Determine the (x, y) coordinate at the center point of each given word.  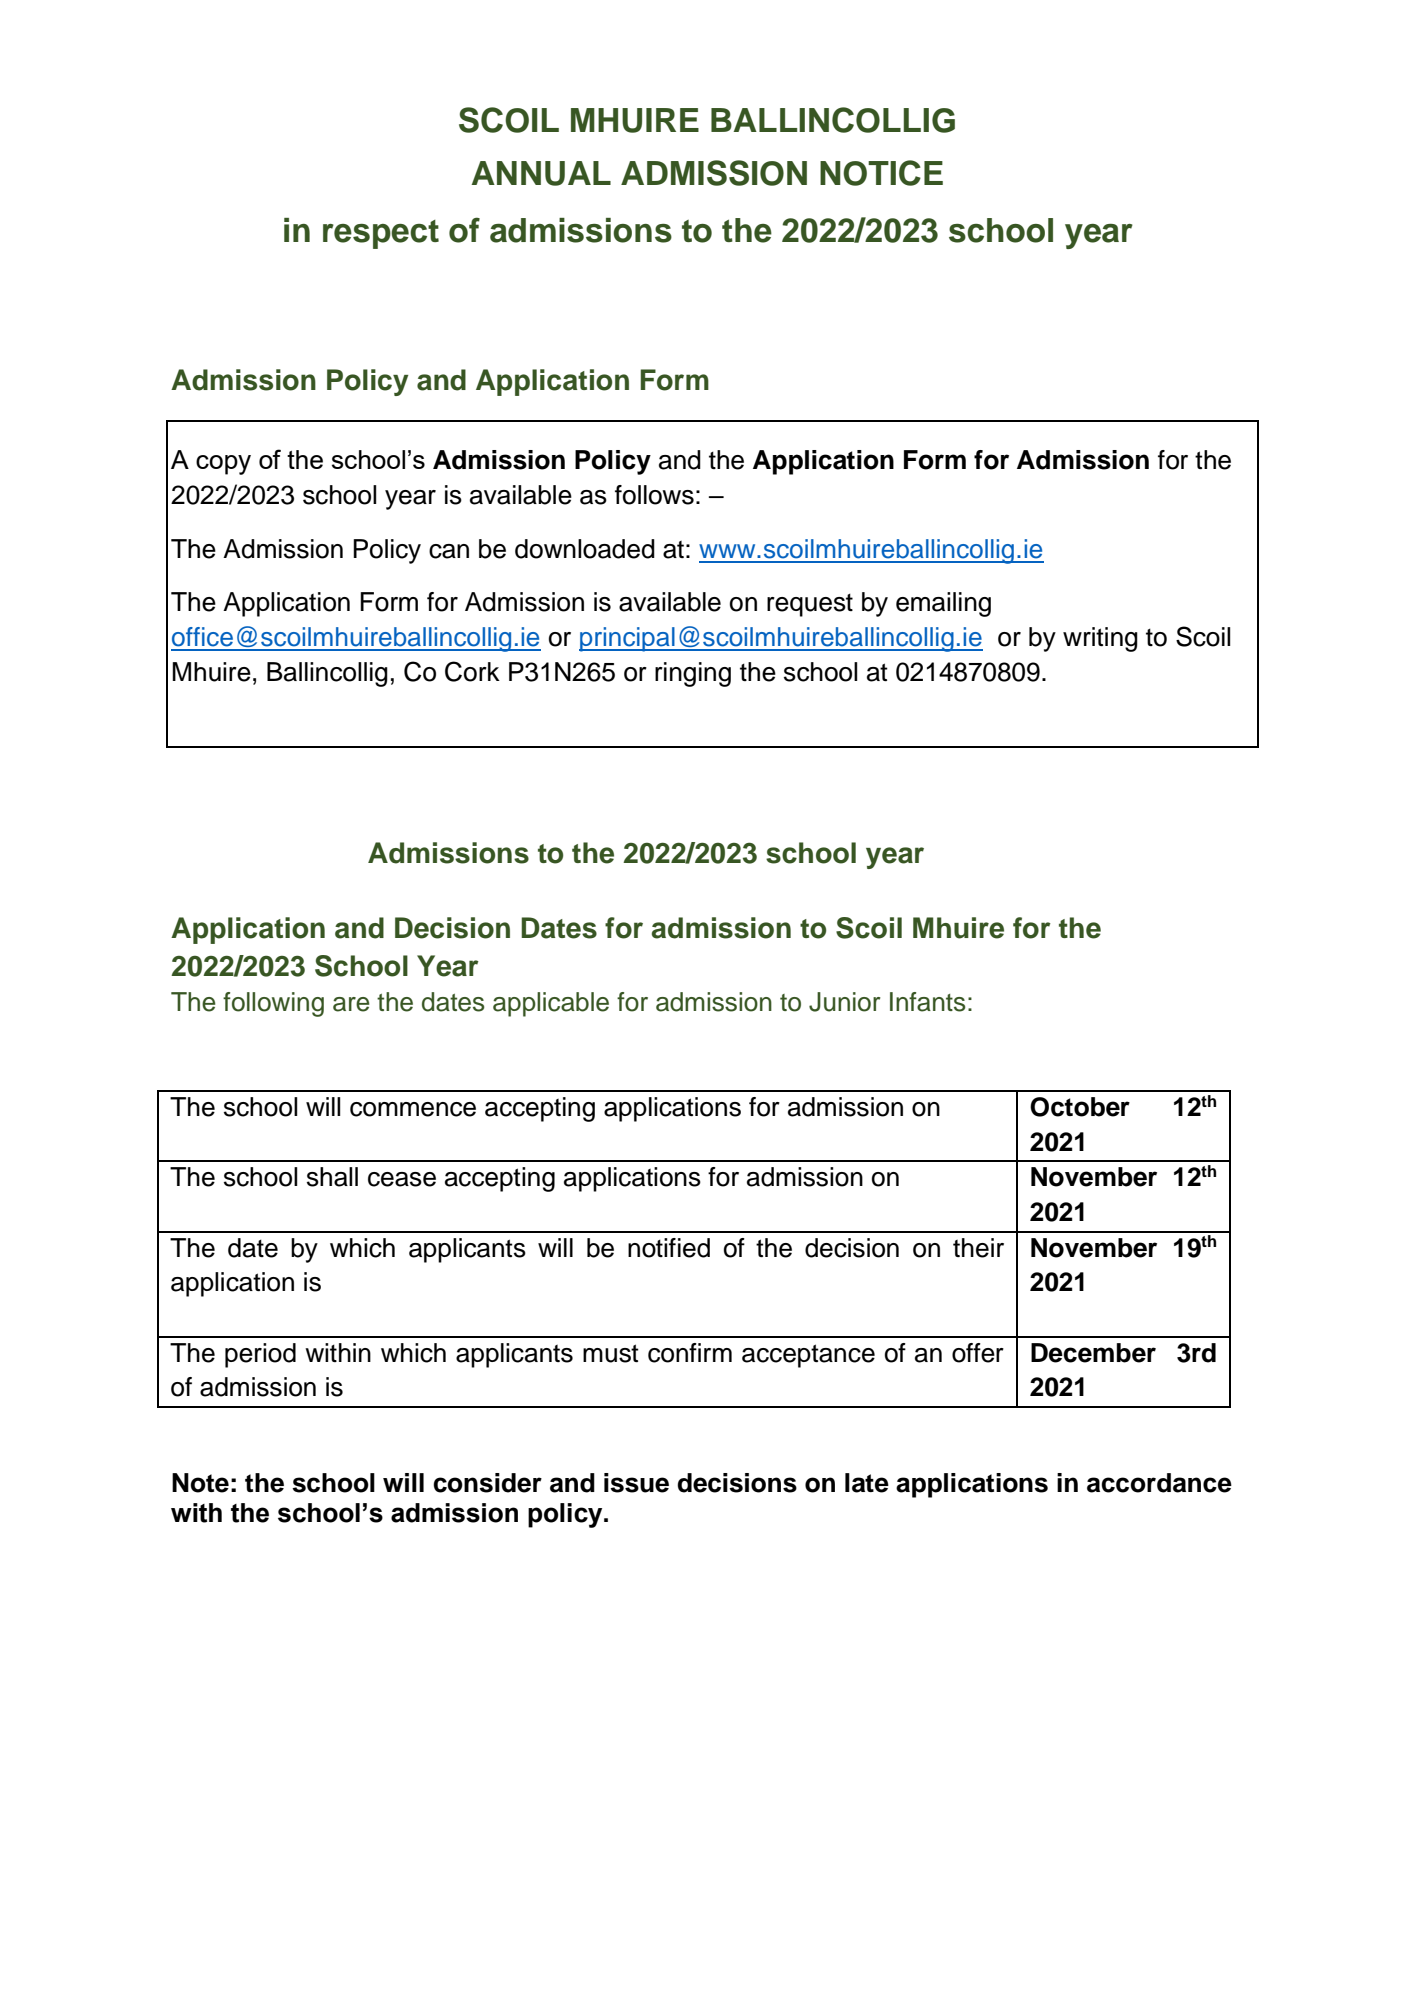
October (1080, 1107)
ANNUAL (541, 173)
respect (381, 234)
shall (332, 1177)
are (351, 1004)
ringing (693, 674)
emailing (943, 604)
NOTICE (881, 173)
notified (669, 1248)
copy (223, 465)
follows (654, 495)
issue (636, 1483)
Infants (927, 1002)
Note (200, 1483)
